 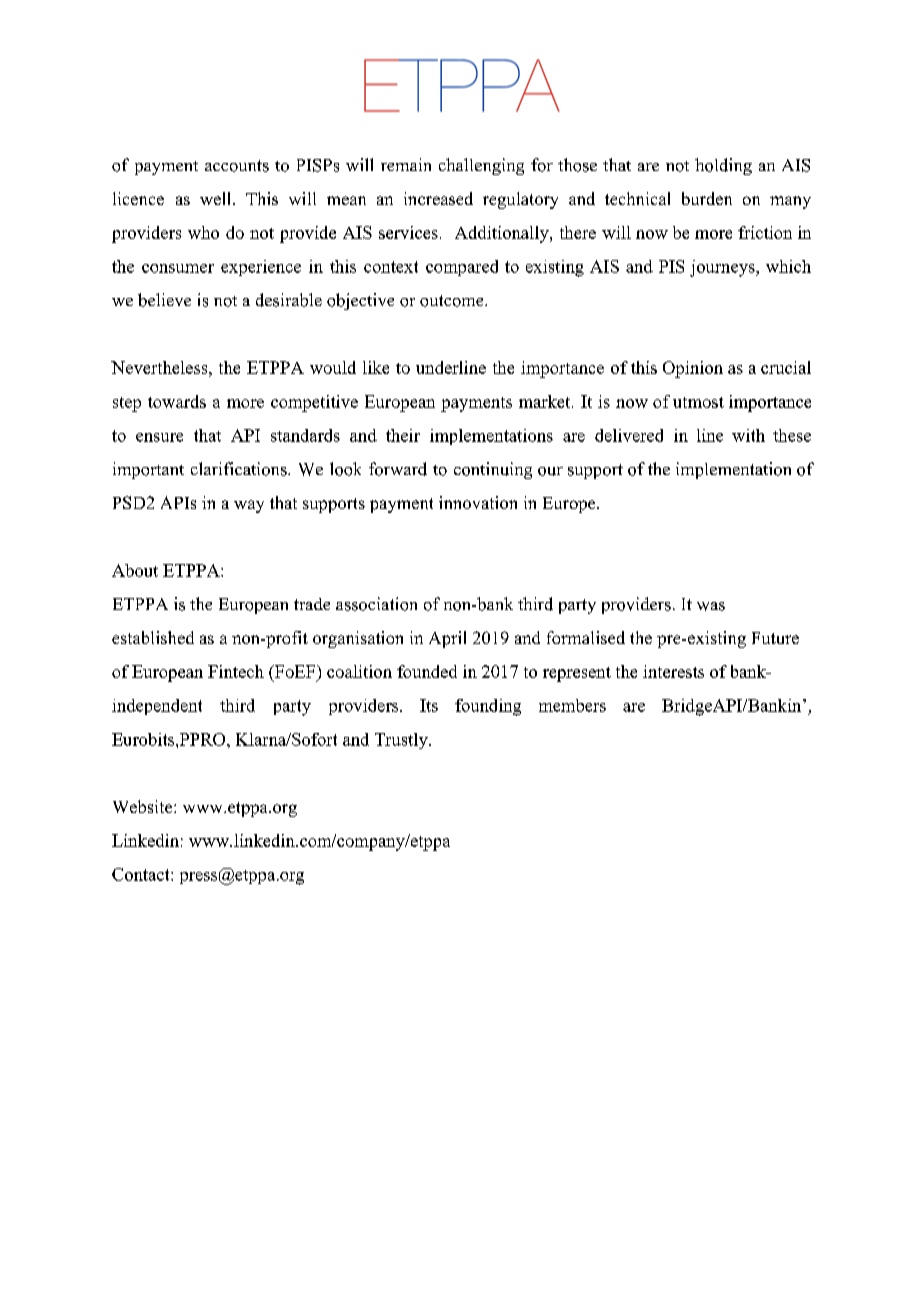 I want to click on way, so click(x=249, y=506).
